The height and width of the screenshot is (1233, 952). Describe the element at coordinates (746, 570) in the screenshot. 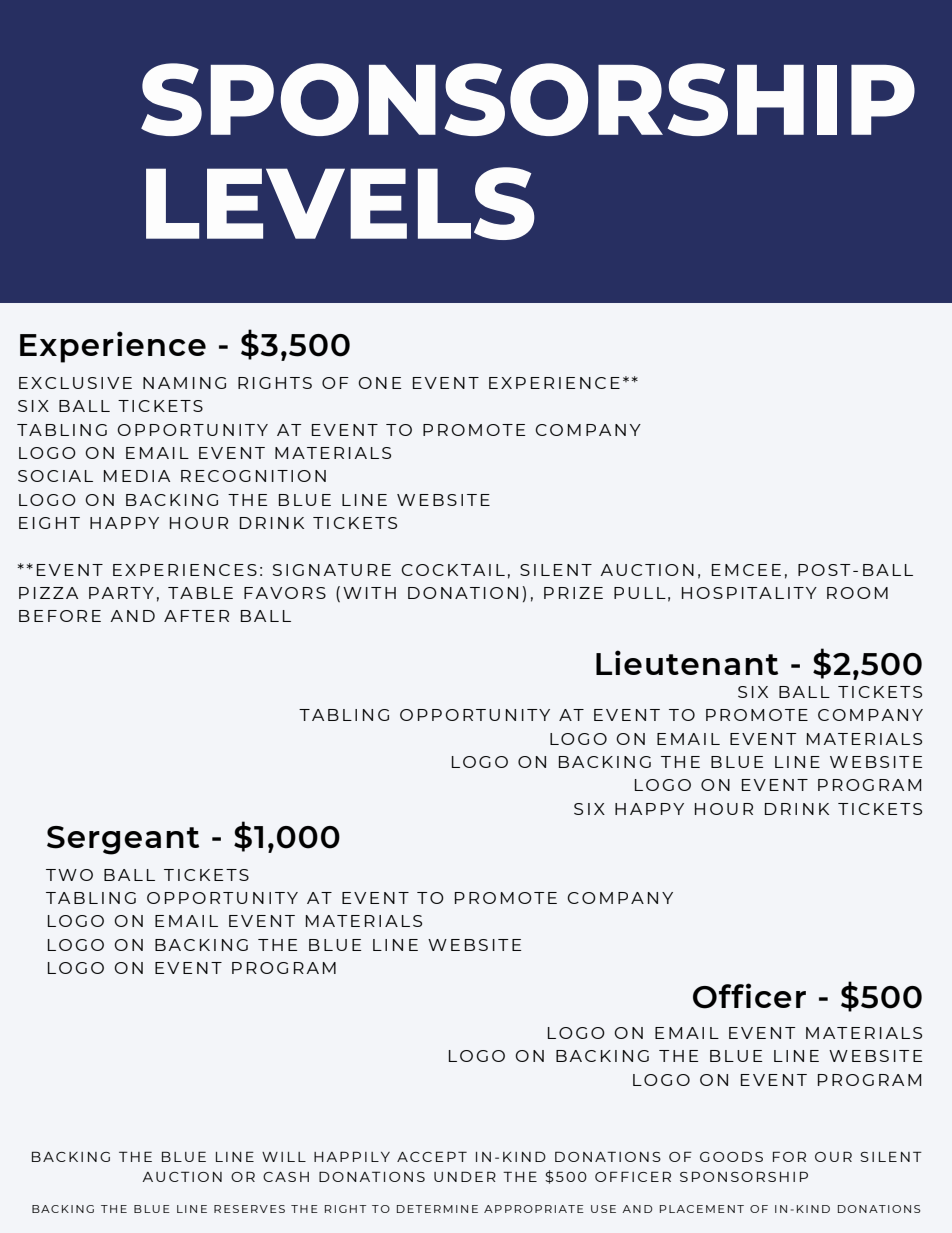

I see `EMCEE` at that location.
